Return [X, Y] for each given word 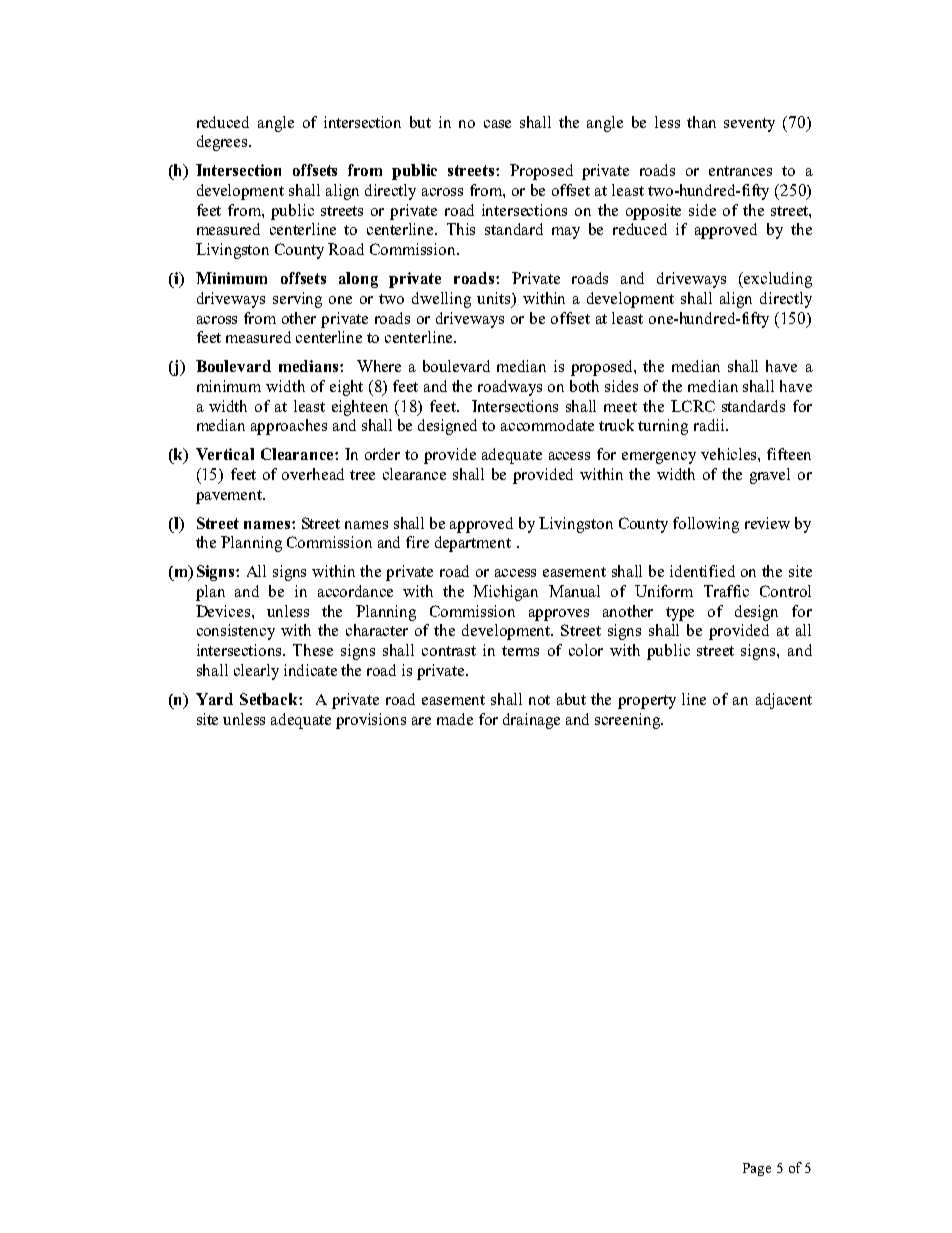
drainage [531, 721]
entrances [740, 171]
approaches [289, 427]
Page [757, 1169]
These [313, 650]
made [455, 719]
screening [629, 721]
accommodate [547, 425]
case [497, 124]
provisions [371, 721]
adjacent [784, 701]
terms [520, 651]
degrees [223, 143]
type [680, 614]
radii [710, 425]
